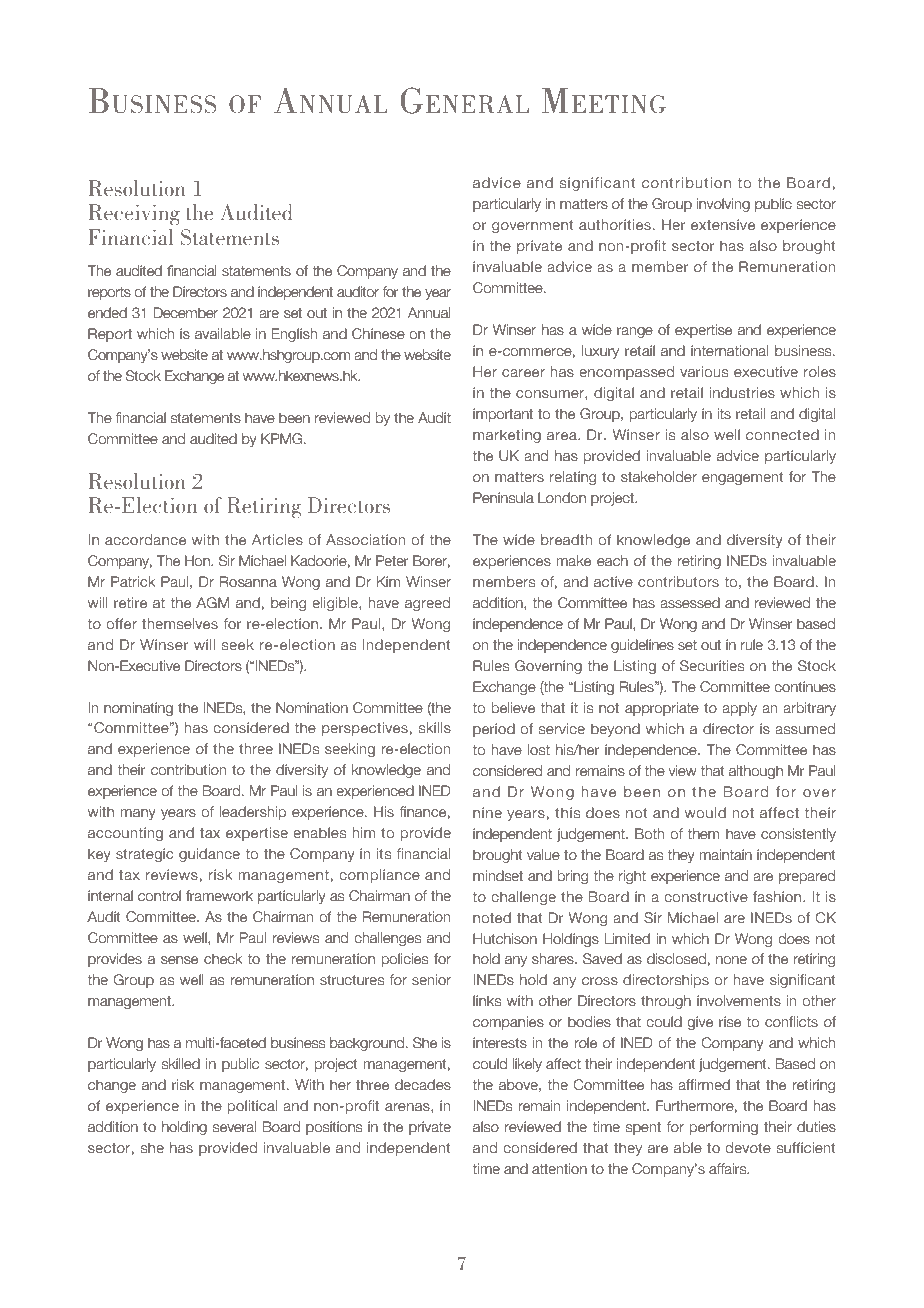  Describe the element at coordinates (615, 225) in the screenshot. I see `authorities` at that location.
